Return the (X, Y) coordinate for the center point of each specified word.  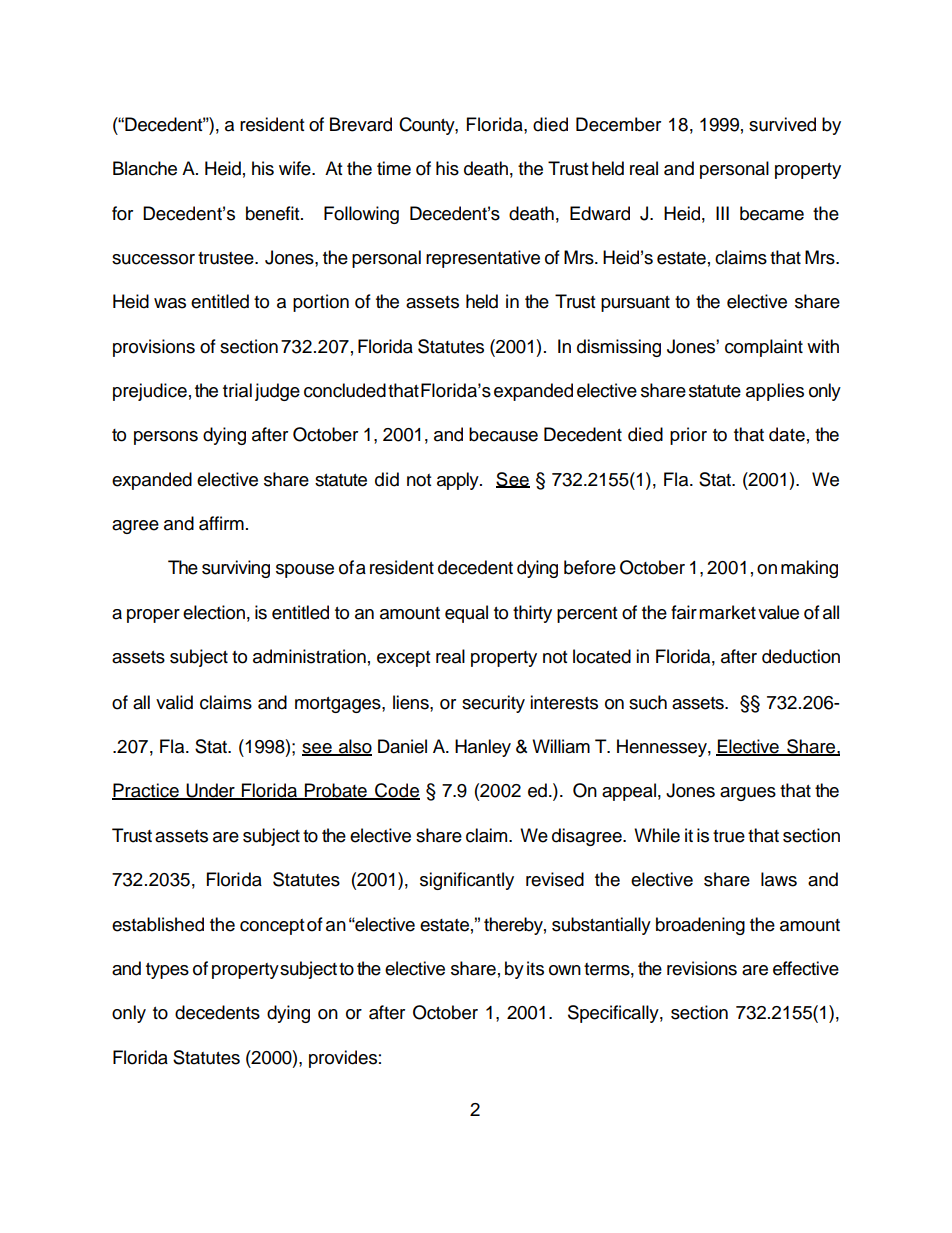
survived (782, 124)
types (167, 971)
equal (466, 614)
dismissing (619, 348)
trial (237, 390)
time (394, 168)
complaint (764, 348)
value (778, 612)
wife (296, 168)
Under (211, 791)
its (535, 968)
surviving (236, 569)
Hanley (483, 748)
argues (748, 794)
